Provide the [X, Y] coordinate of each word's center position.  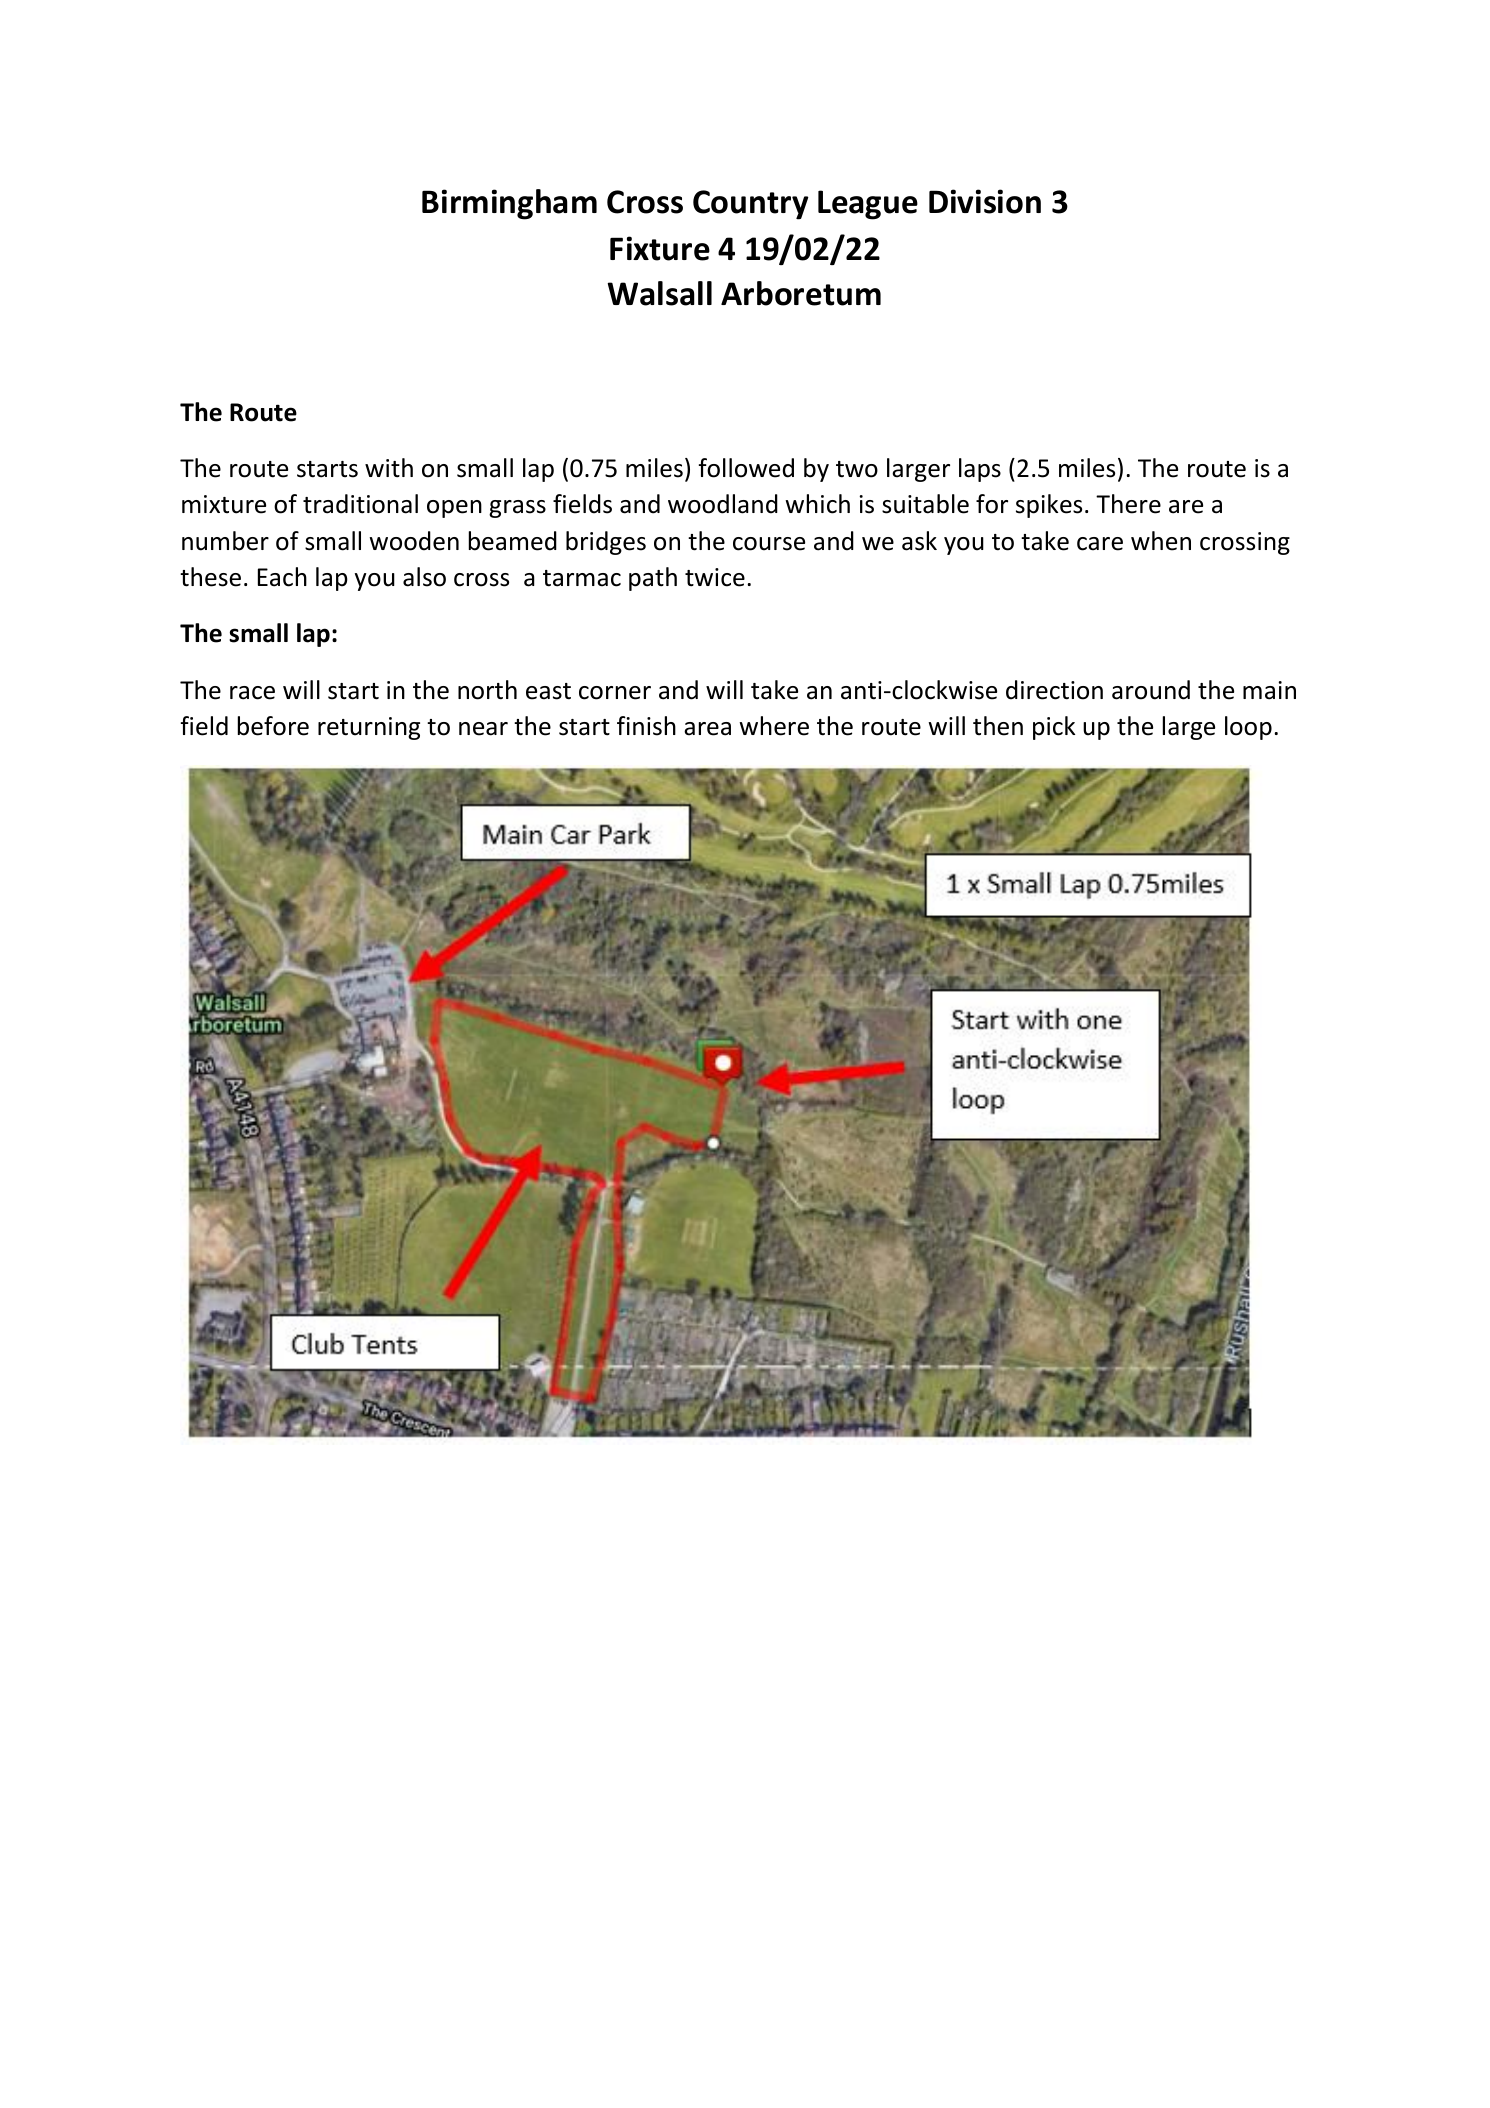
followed [746, 468]
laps [980, 470]
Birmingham [509, 204]
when [1161, 541]
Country [751, 205]
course [769, 544]
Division [985, 201]
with [389, 468]
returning [369, 728]
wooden [414, 541]
